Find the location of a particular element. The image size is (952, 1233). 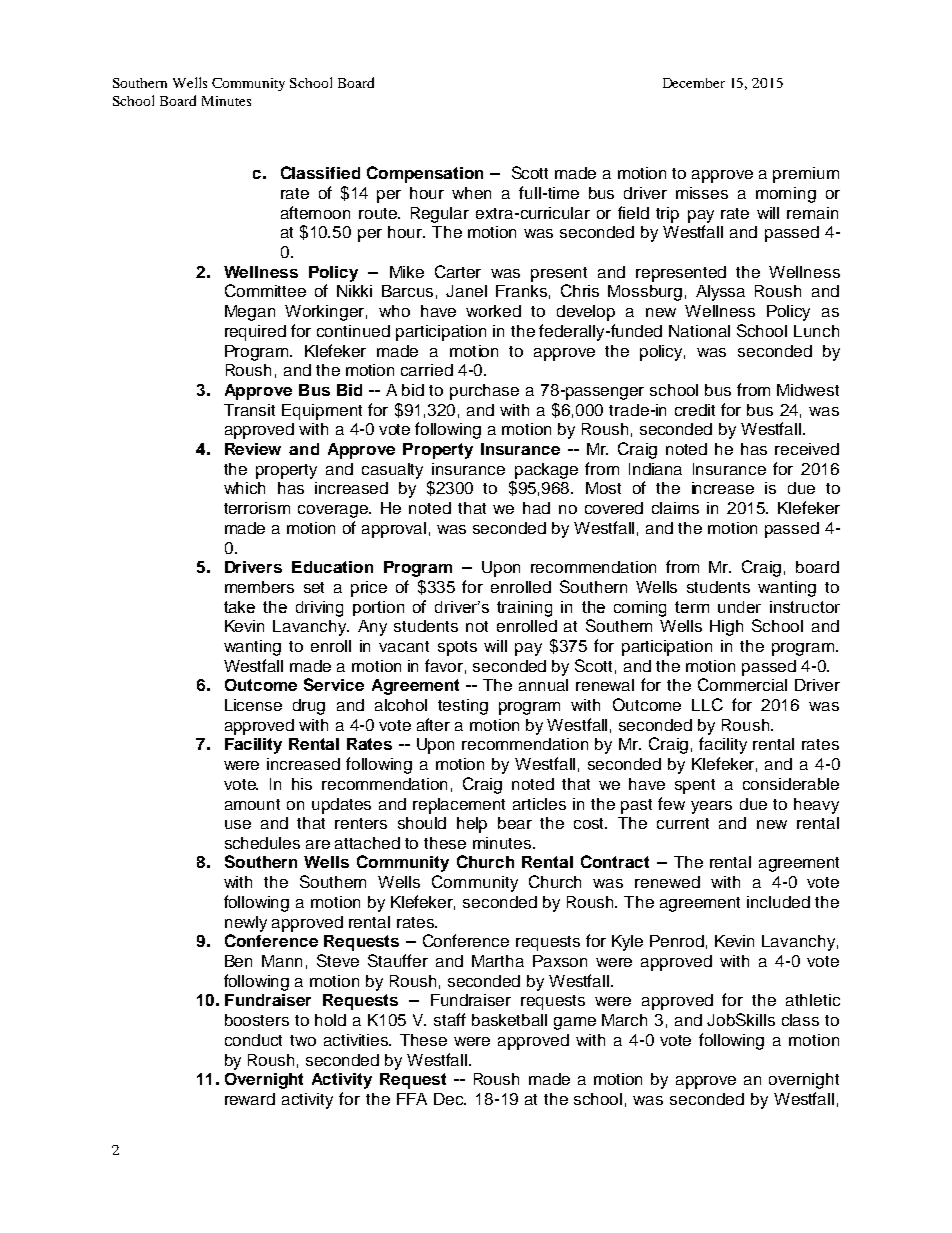

December is located at coordinates (694, 83).
